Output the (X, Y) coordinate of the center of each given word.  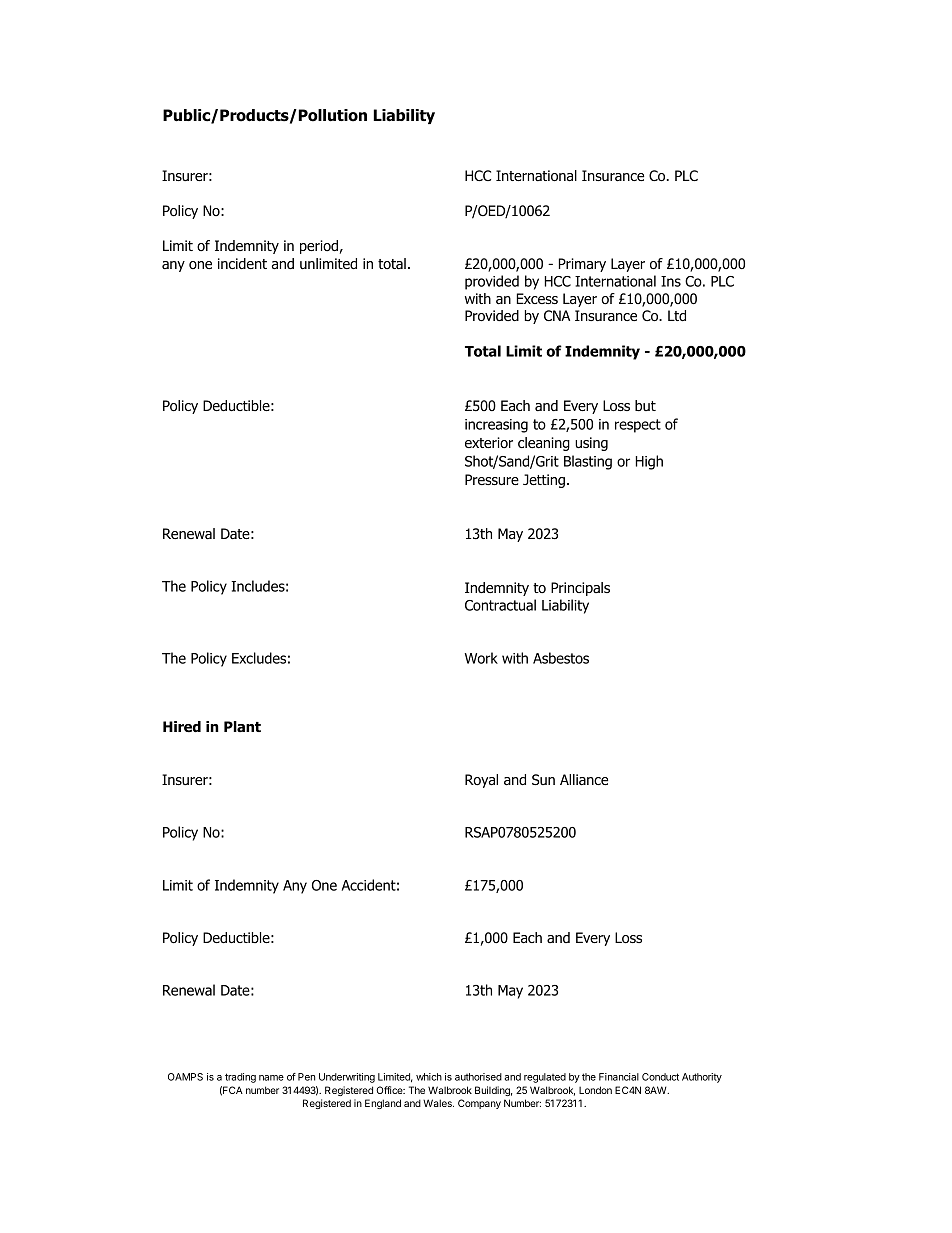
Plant (242, 726)
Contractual (500, 605)
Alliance (584, 780)
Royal (481, 781)
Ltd (677, 316)
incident (242, 263)
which (429, 1077)
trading (240, 1078)
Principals (580, 589)
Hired (182, 727)
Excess (537, 298)
